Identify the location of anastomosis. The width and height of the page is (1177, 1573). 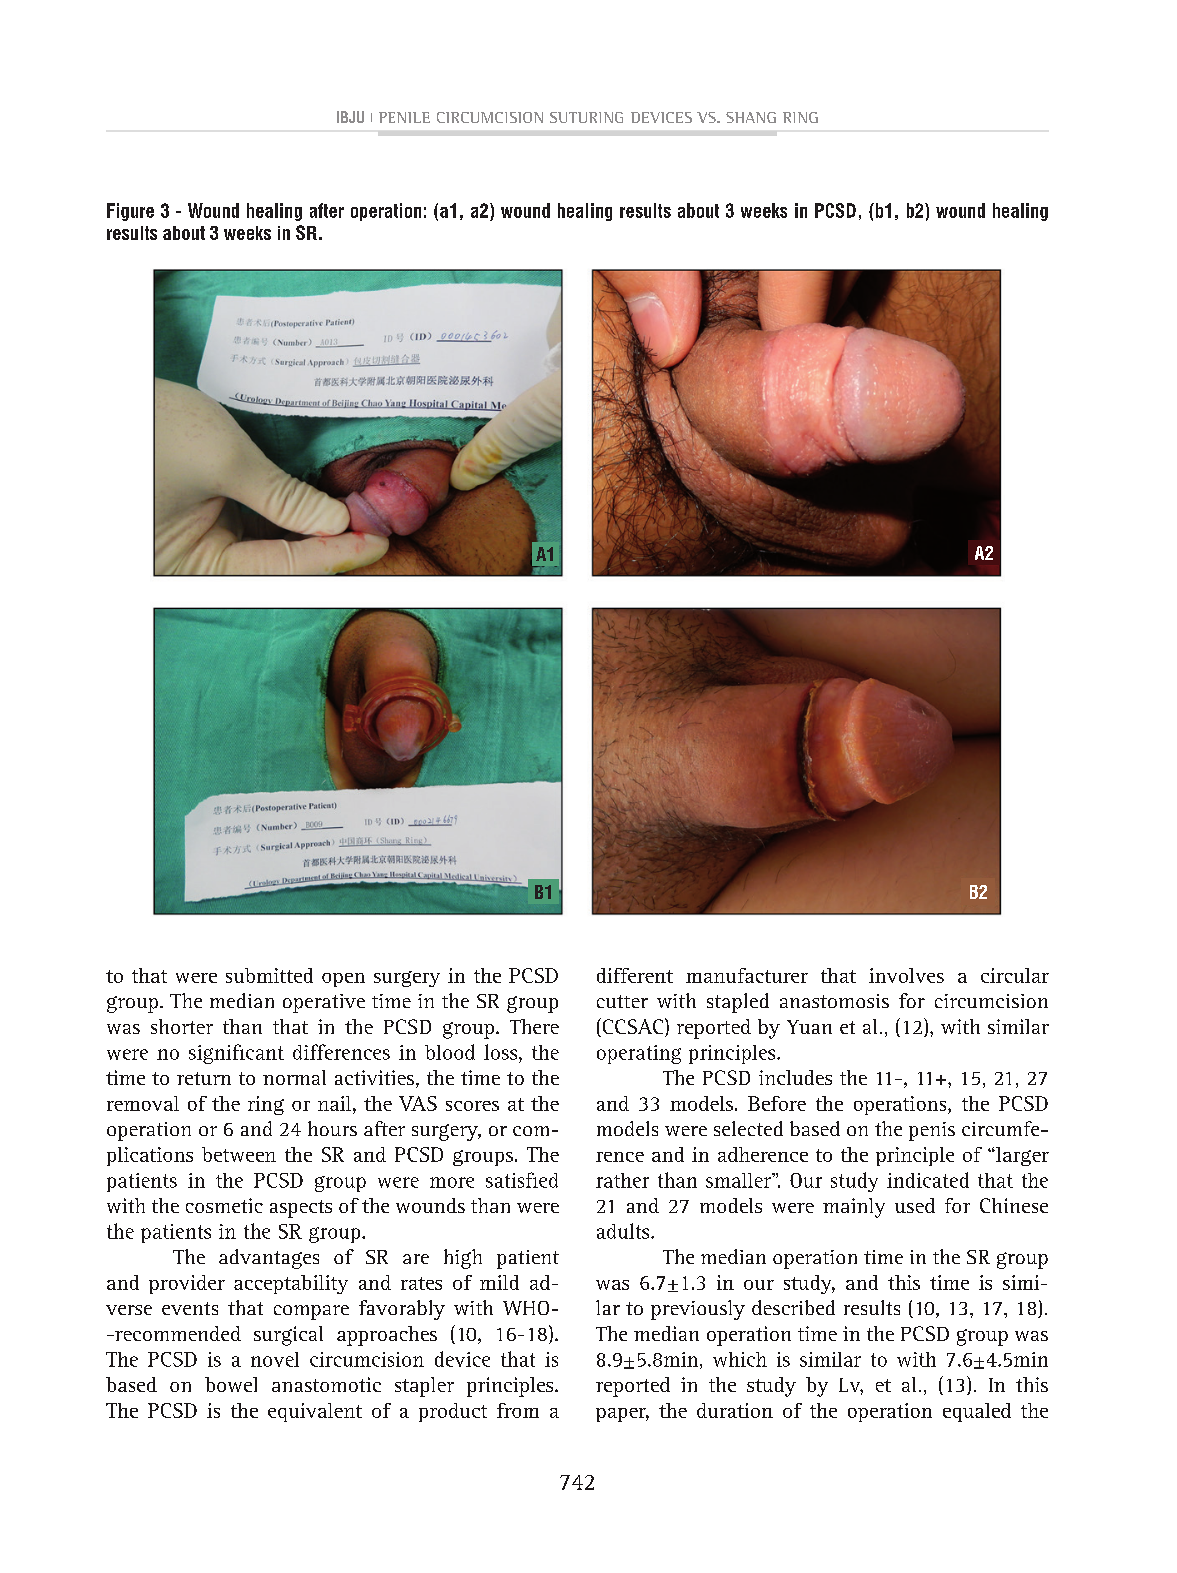
(834, 1001).
